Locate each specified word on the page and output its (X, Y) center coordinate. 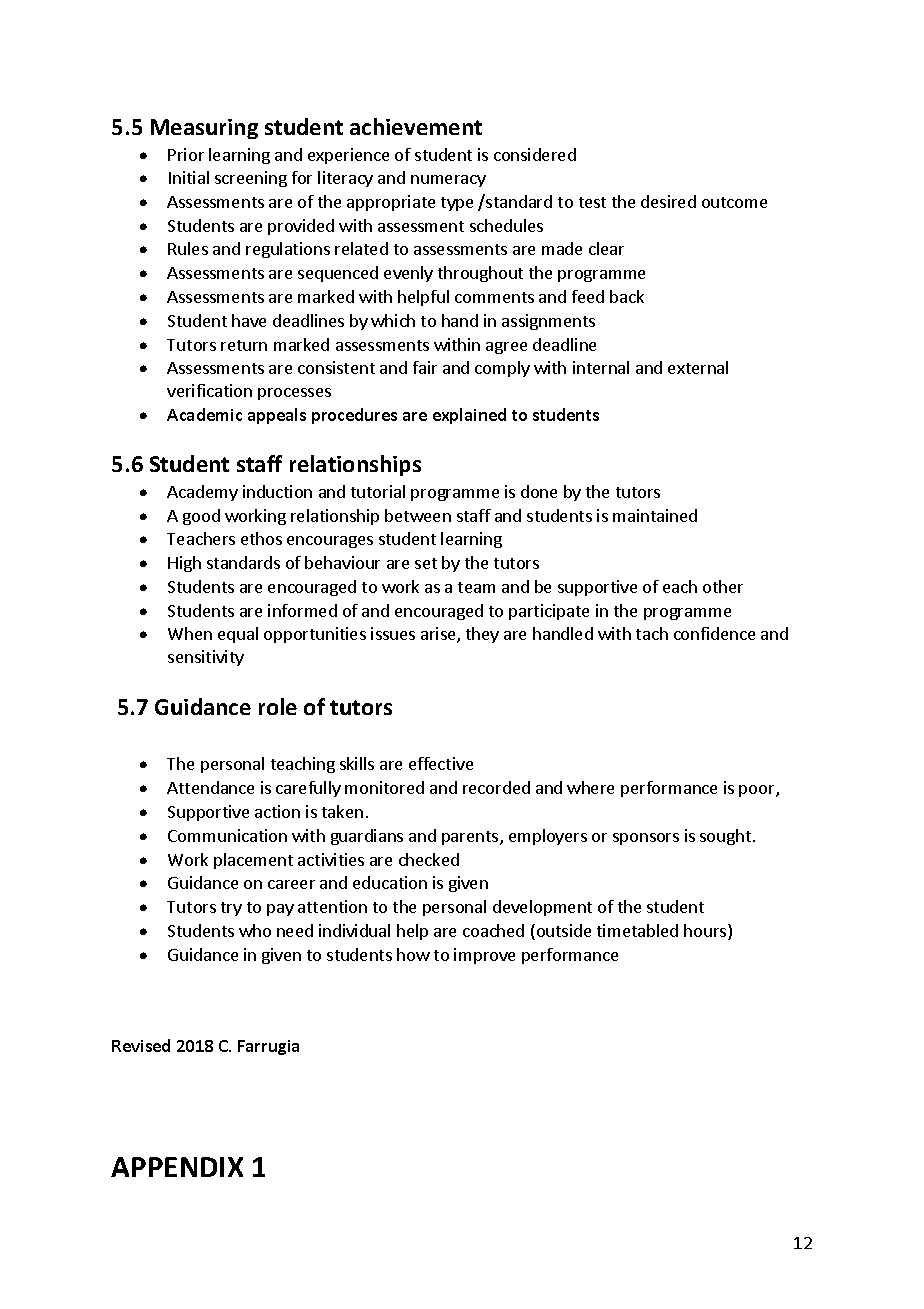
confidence (714, 633)
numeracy (448, 181)
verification (209, 390)
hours (706, 932)
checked (429, 859)
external (698, 367)
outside (564, 930)
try (231, 909)
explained (469, 416)
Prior (186, 154)
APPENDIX (177, 1167)
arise (439, 635)
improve (484, 956)
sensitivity (206, 658)
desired (668, 201)
